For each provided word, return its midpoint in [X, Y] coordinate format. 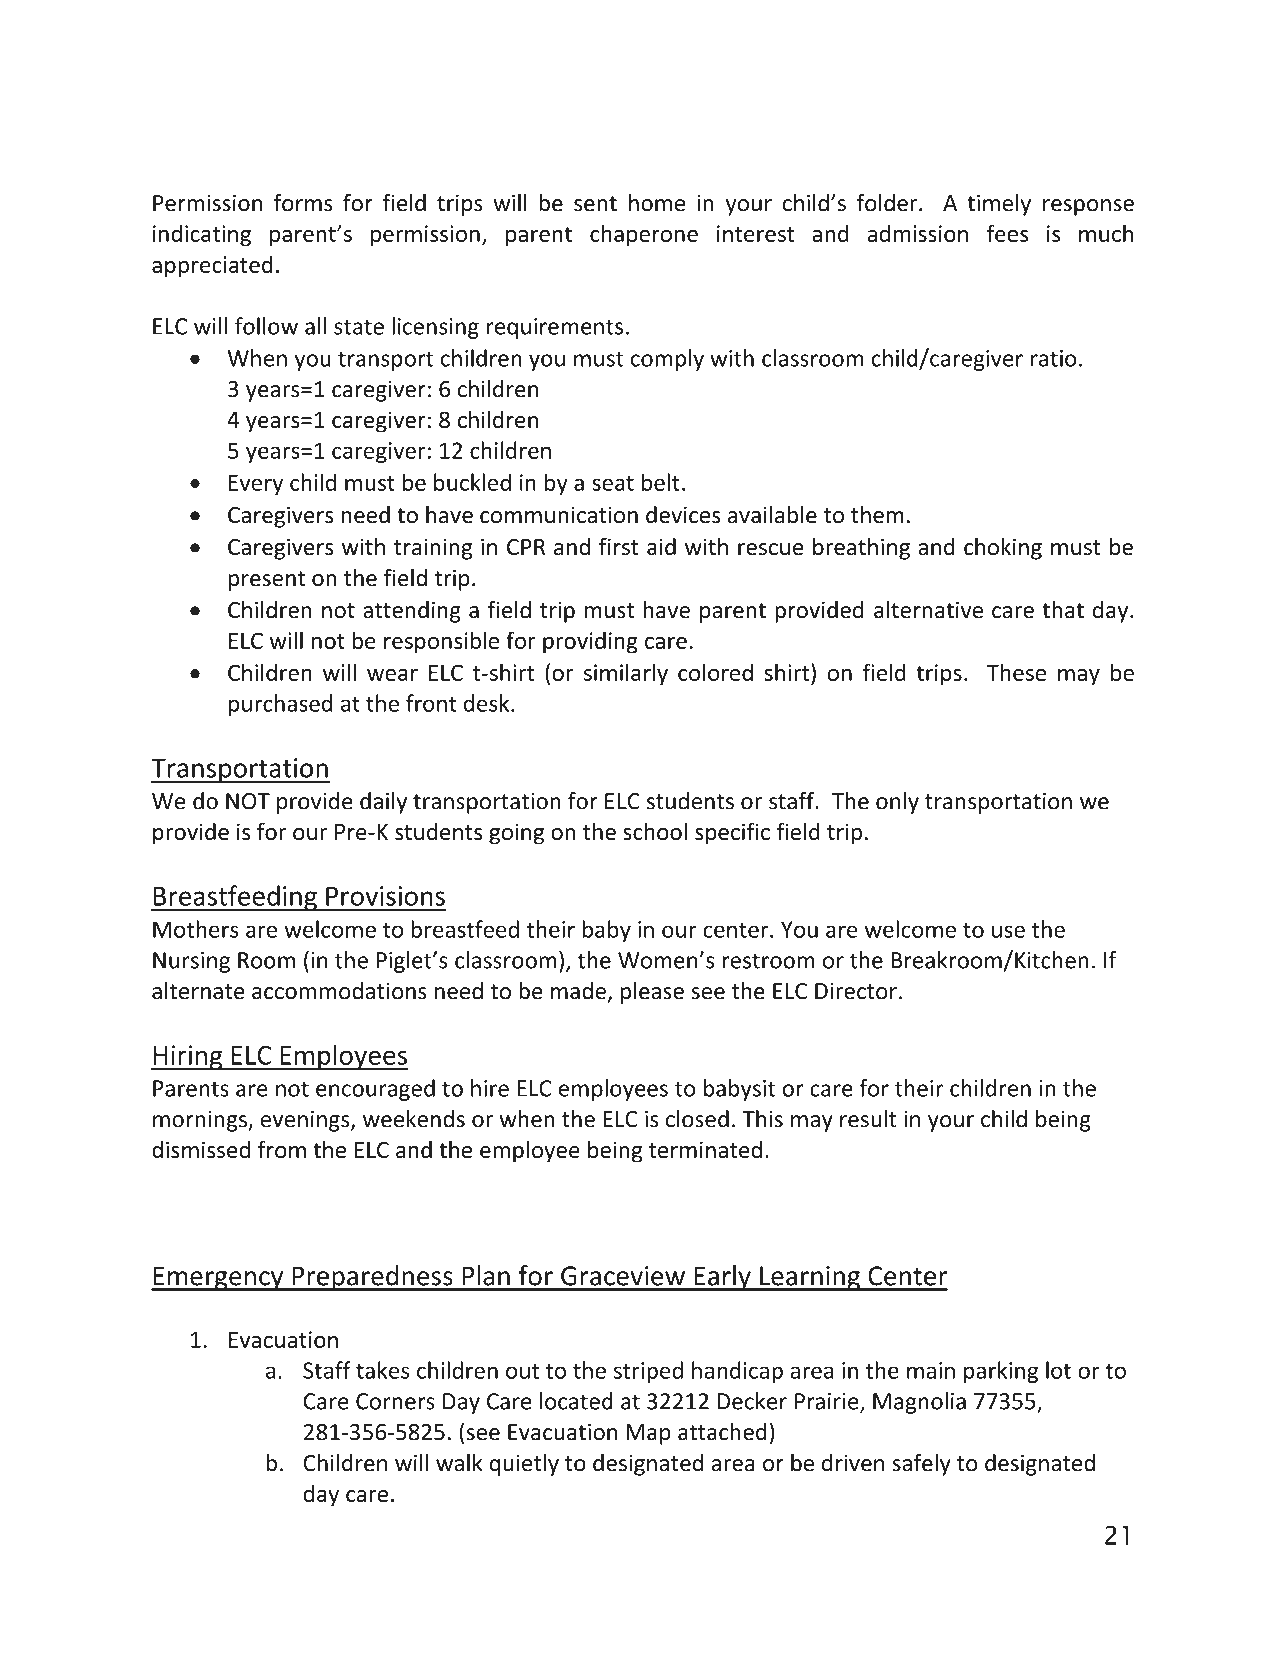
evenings [306, 1121]
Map [648, 1434]
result [868, 1119]
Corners [395, 1401]
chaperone [644, 235]
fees [1007, 233]
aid [661, 547]
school [655, 831]
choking [1003, 549]
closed [697, 1119]
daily [383, 803]
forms [303, 203]
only [897, 803]
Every [256, 484]
